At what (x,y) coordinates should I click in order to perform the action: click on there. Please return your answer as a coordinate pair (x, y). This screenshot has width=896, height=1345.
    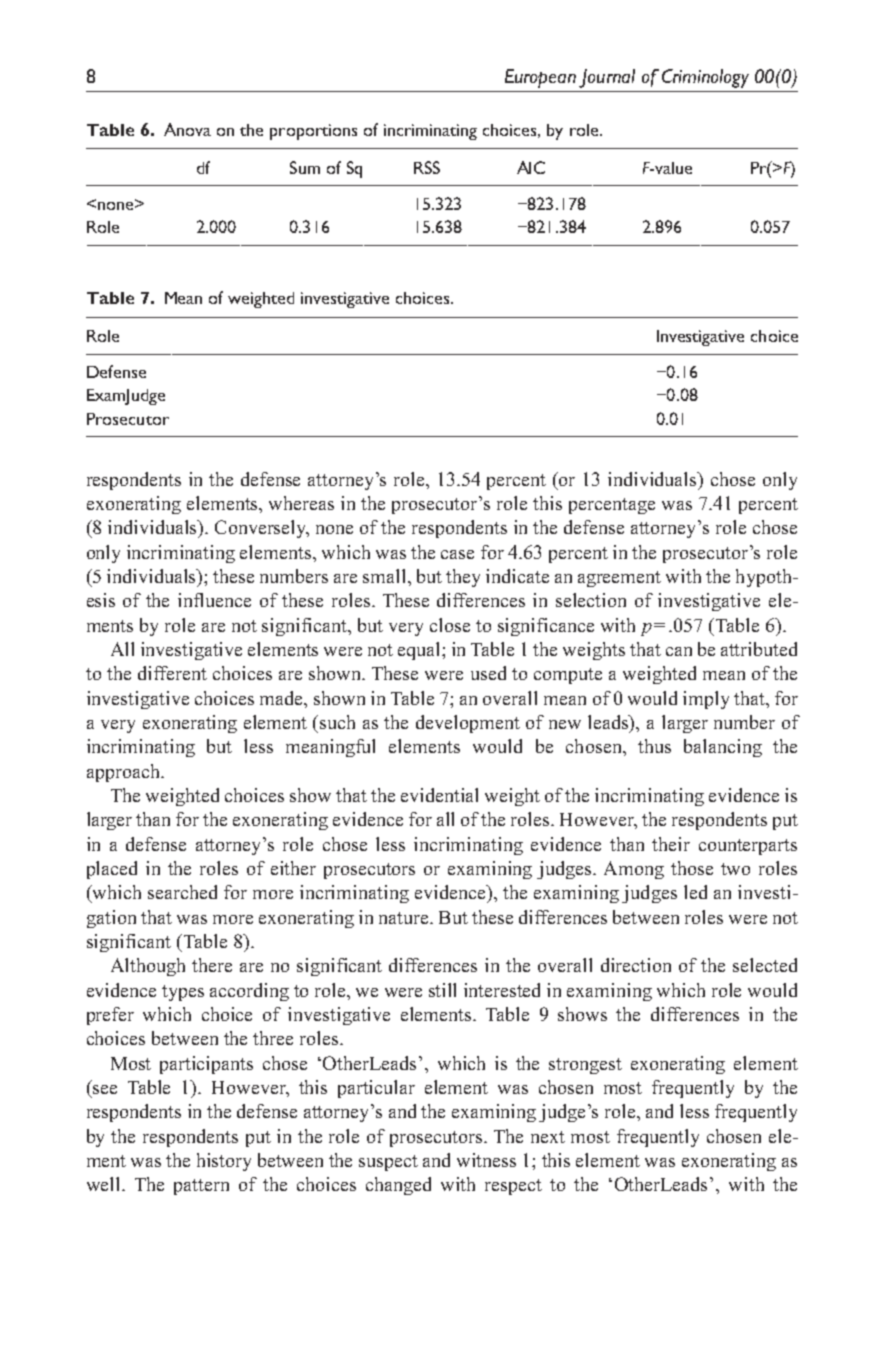
    Looking at the image, I should click on (212, 965).
